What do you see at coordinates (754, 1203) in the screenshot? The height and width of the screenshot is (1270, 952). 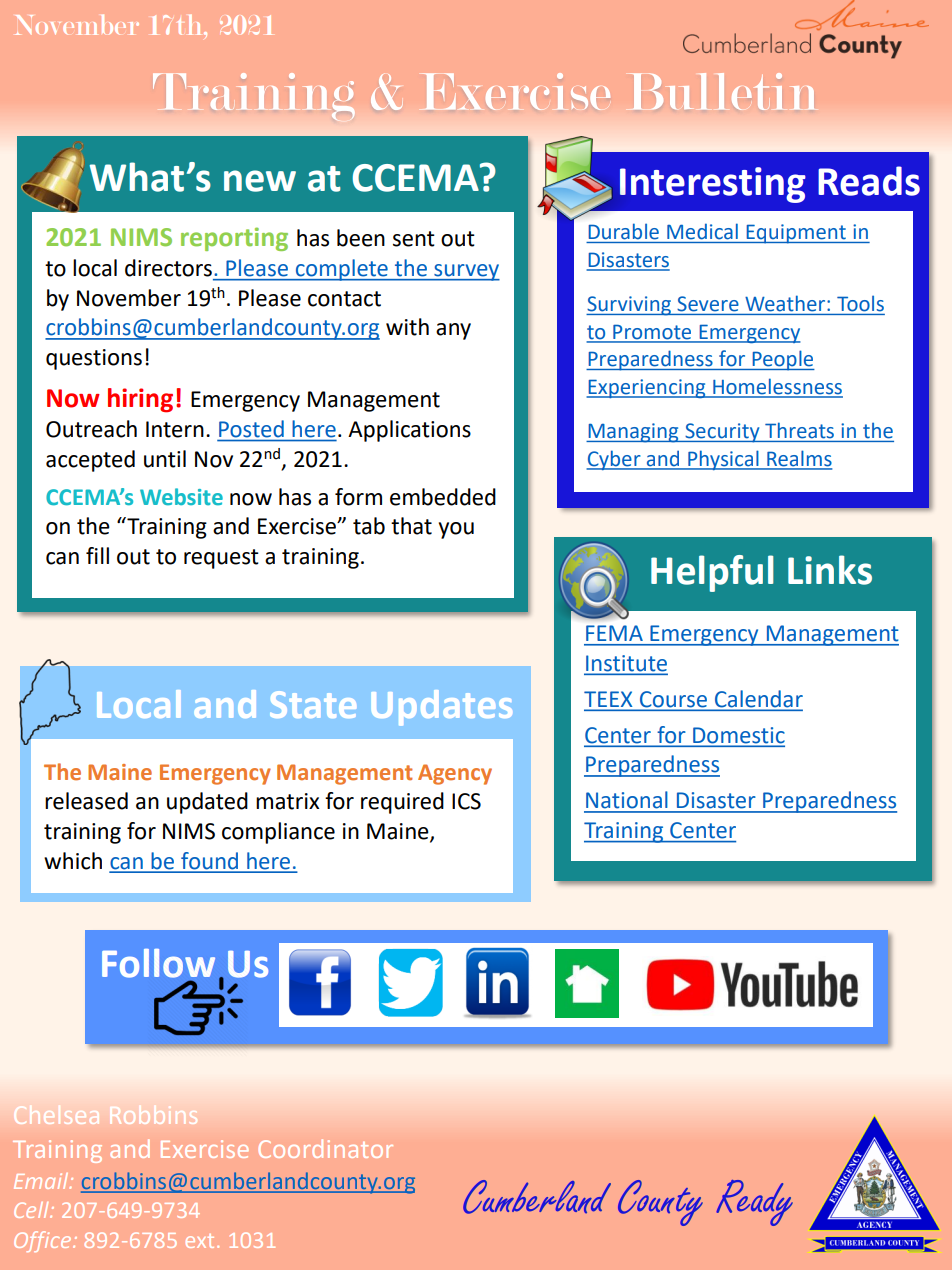 I see `Ready` at bounding box center [754, 1203].
